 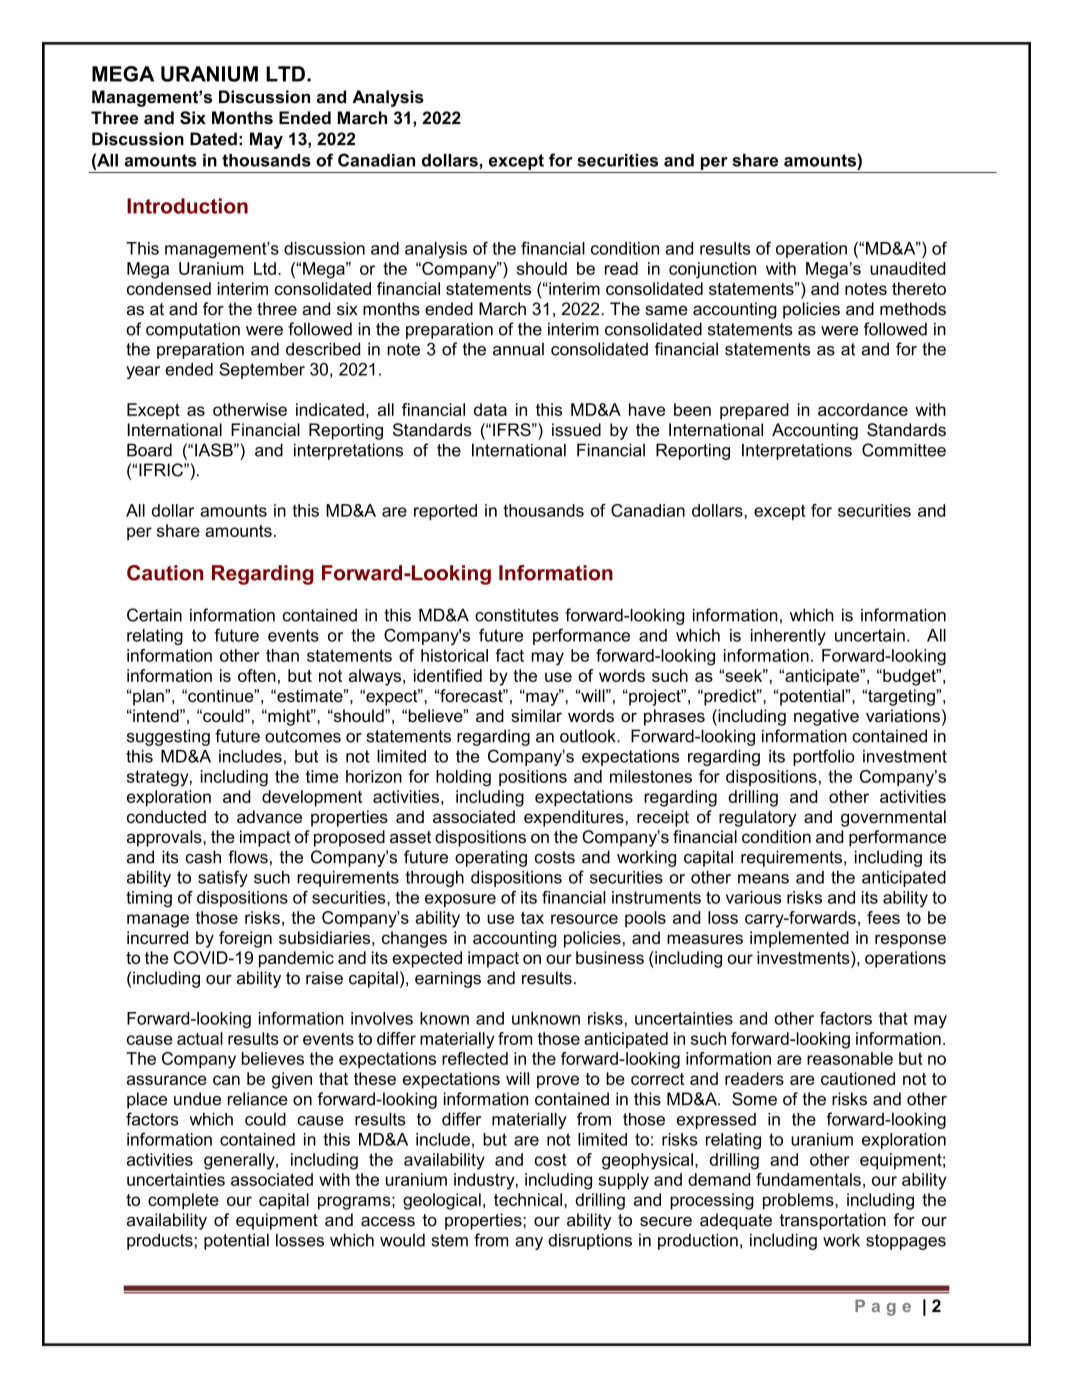 I want to click on outcomes, so click(x=303, y=736).
